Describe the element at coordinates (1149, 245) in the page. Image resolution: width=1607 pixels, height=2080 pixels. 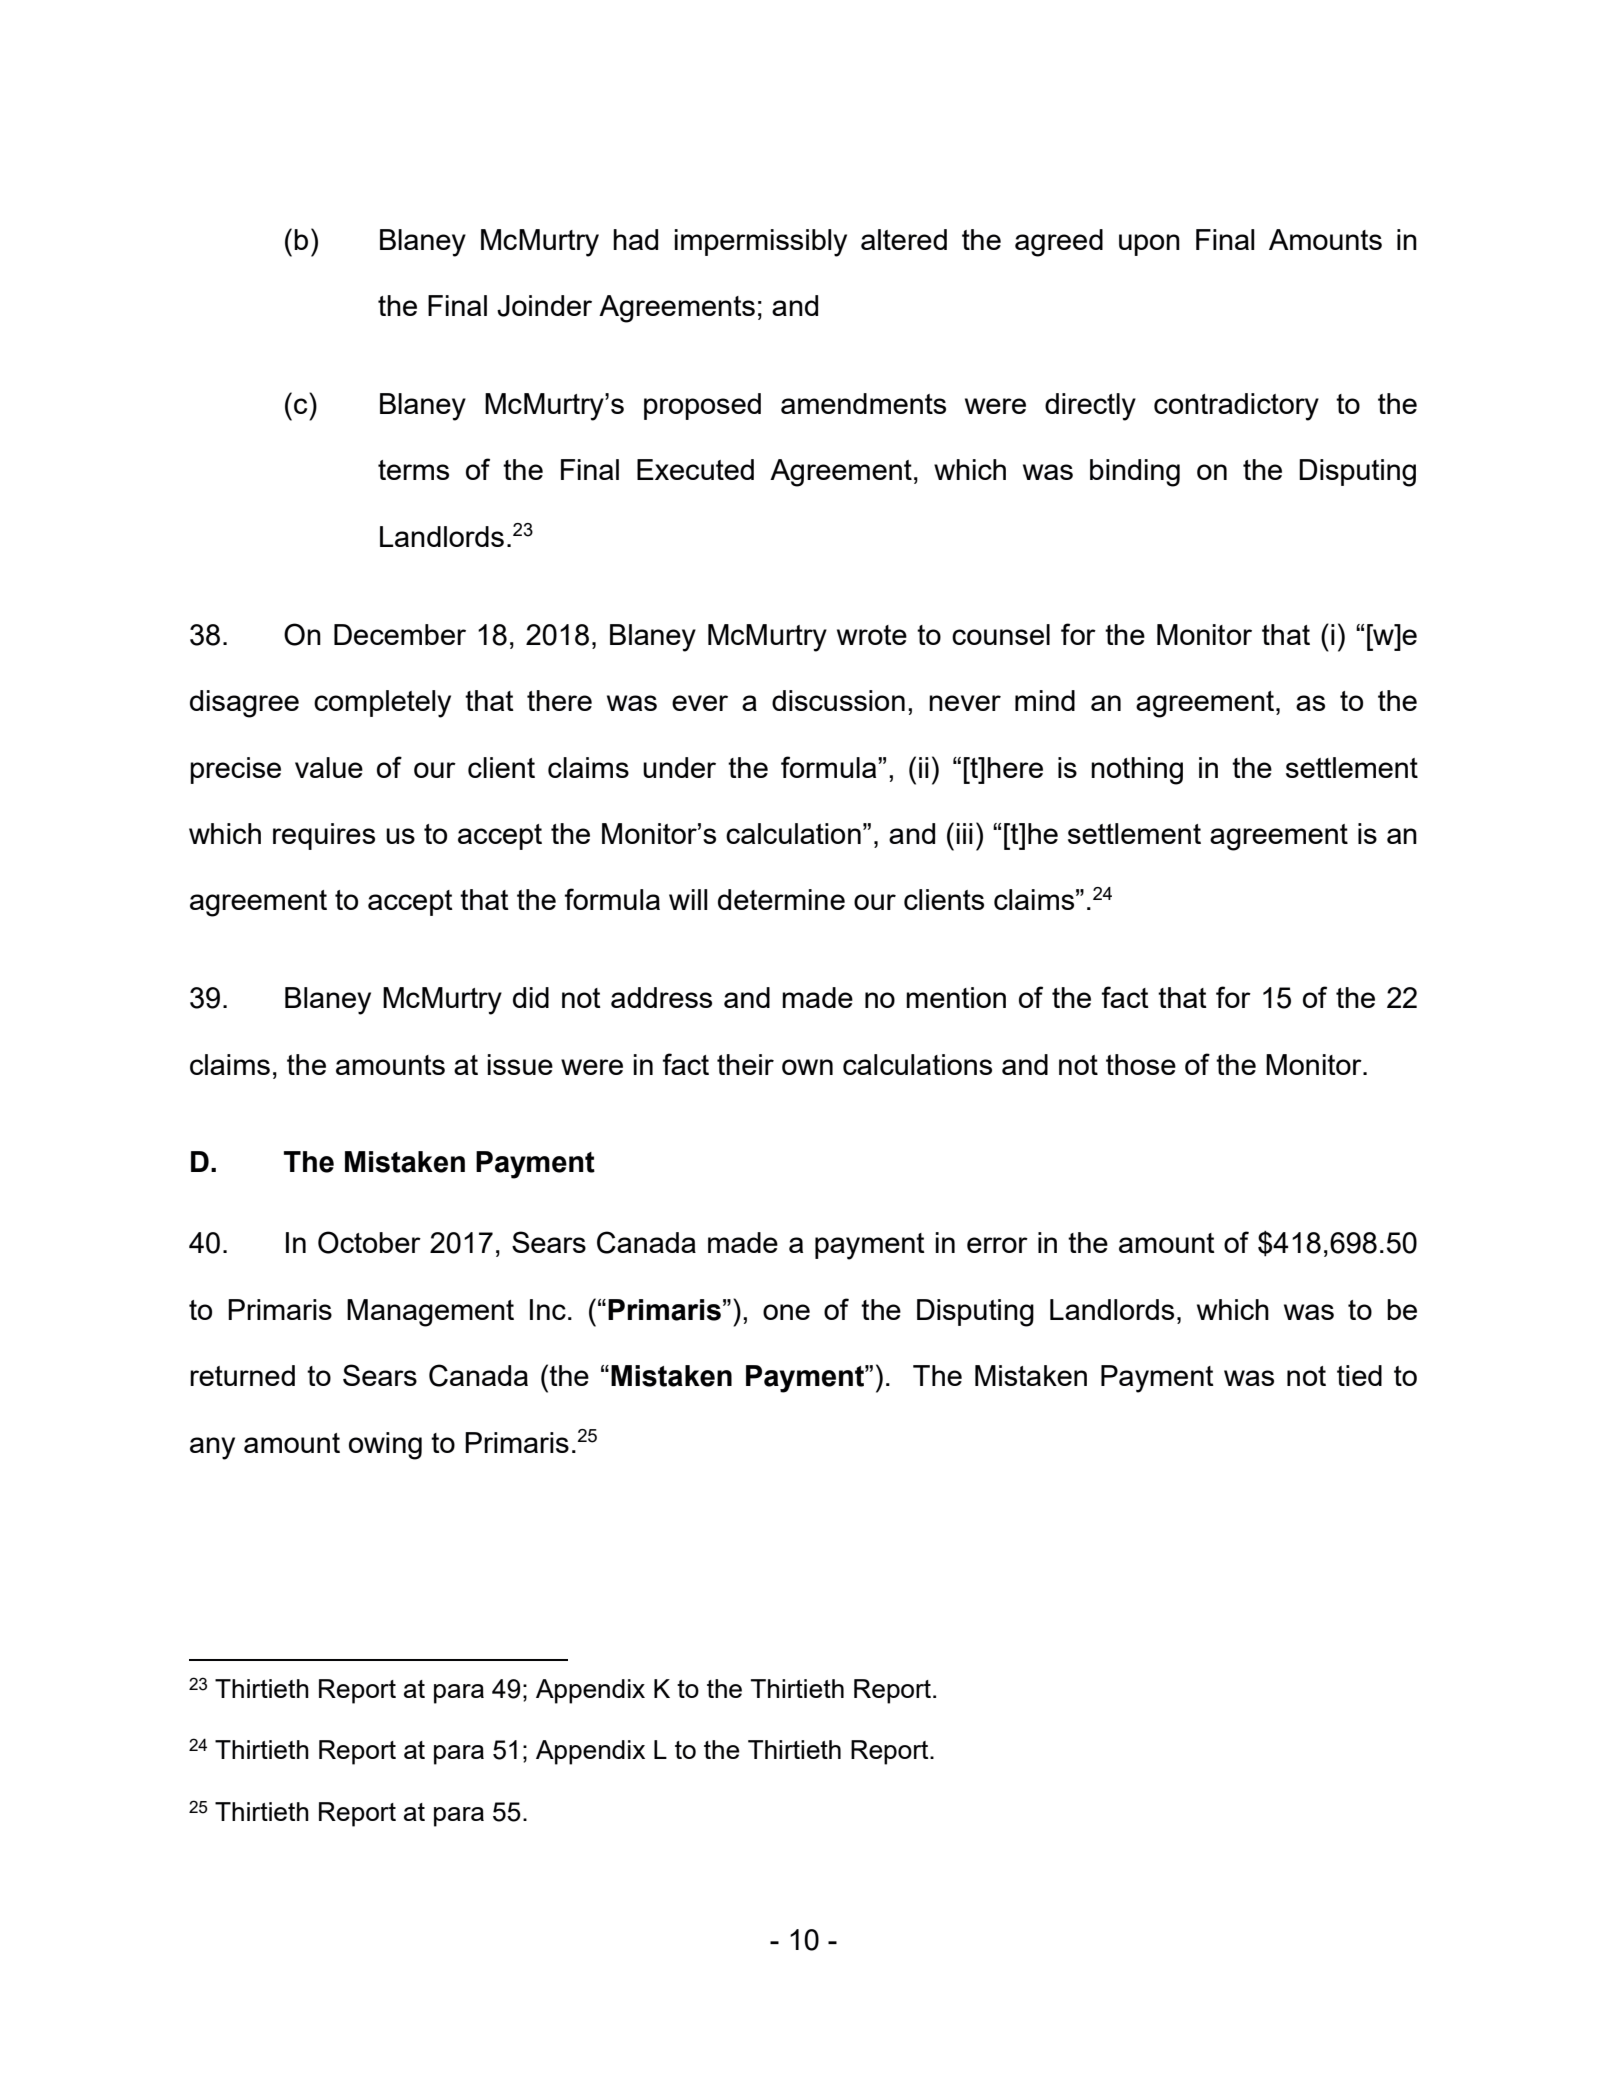
I see `upon` at that location.
